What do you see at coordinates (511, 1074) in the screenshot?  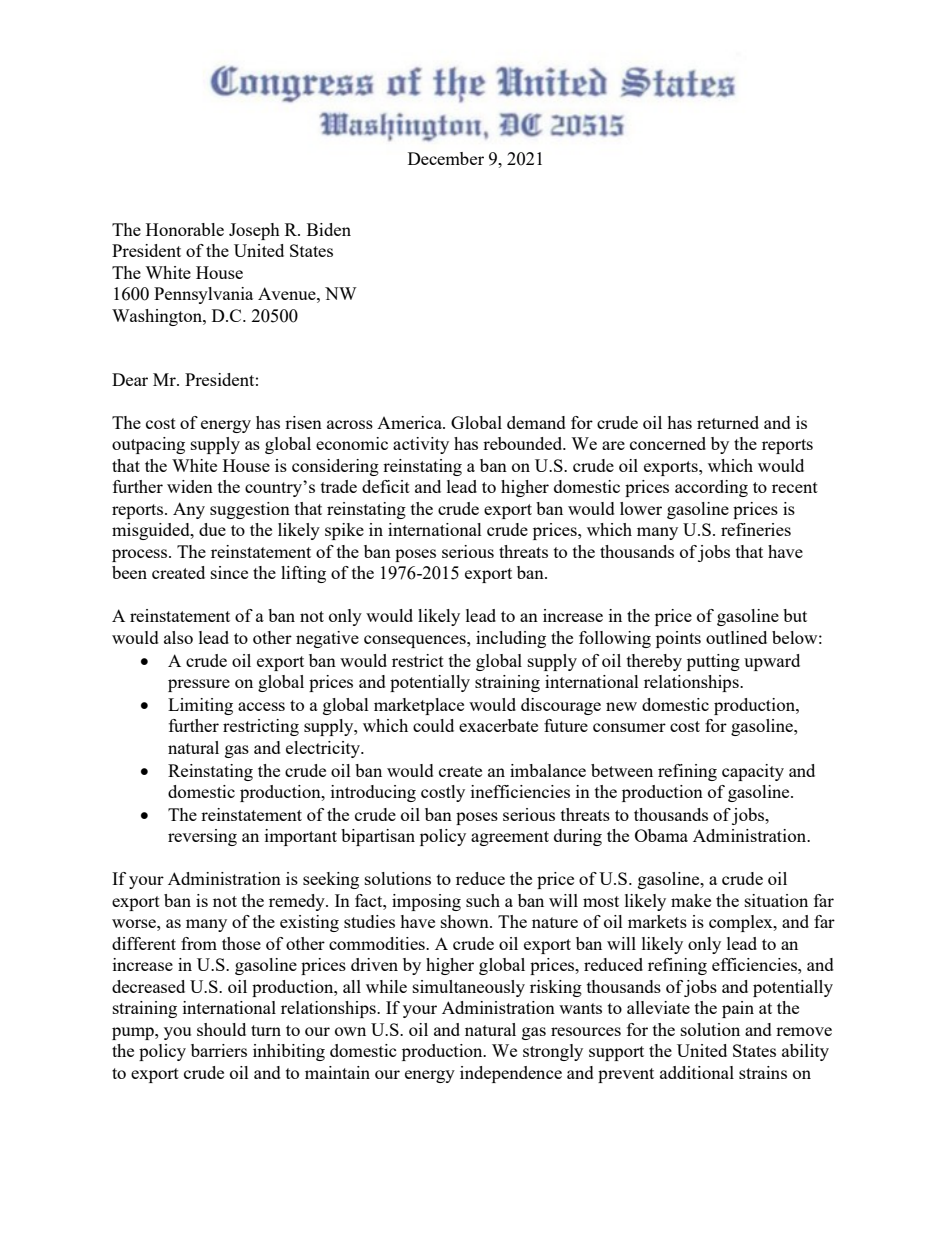 I see `independence` at bounding box center [511, 1074].
